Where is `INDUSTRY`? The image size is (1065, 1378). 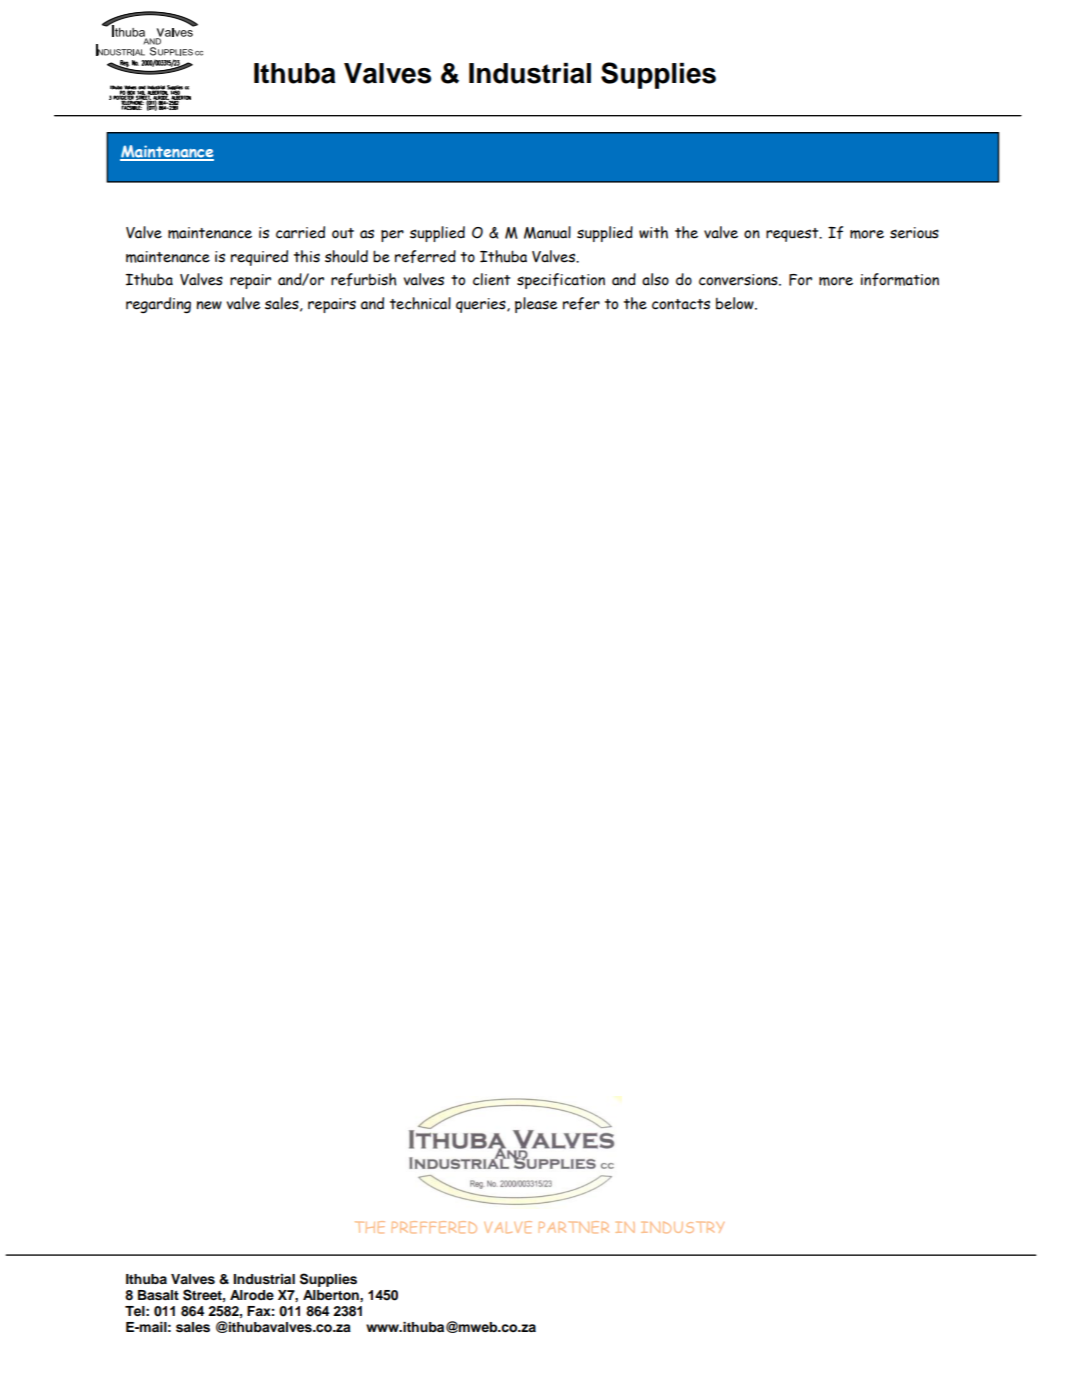
INDUSTRY is located at coordinates (682, 1227).
